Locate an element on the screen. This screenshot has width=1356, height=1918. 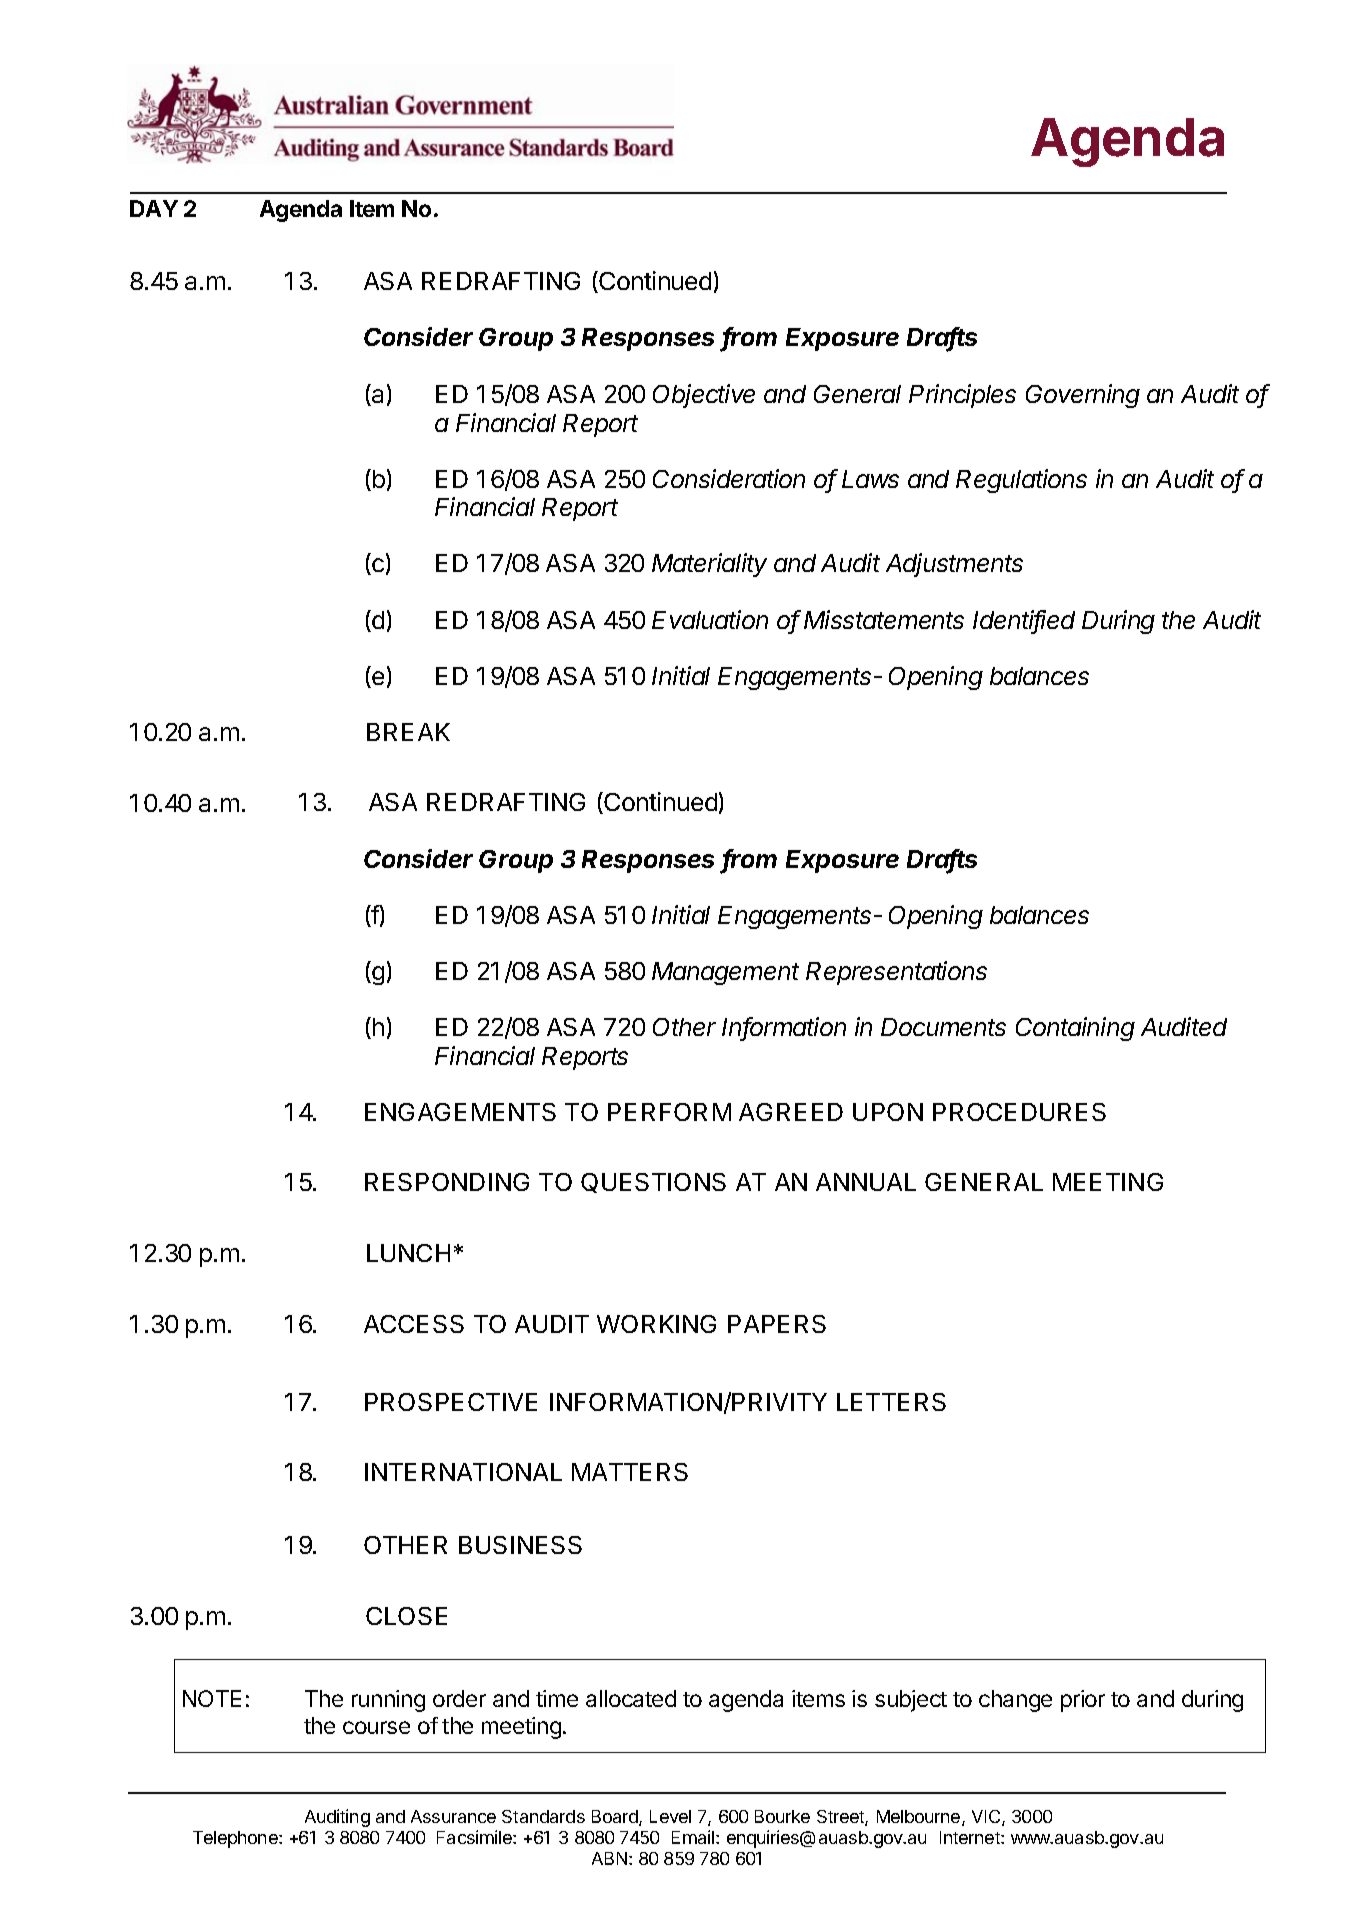
Documents is located at coordinates (943, 1027).
